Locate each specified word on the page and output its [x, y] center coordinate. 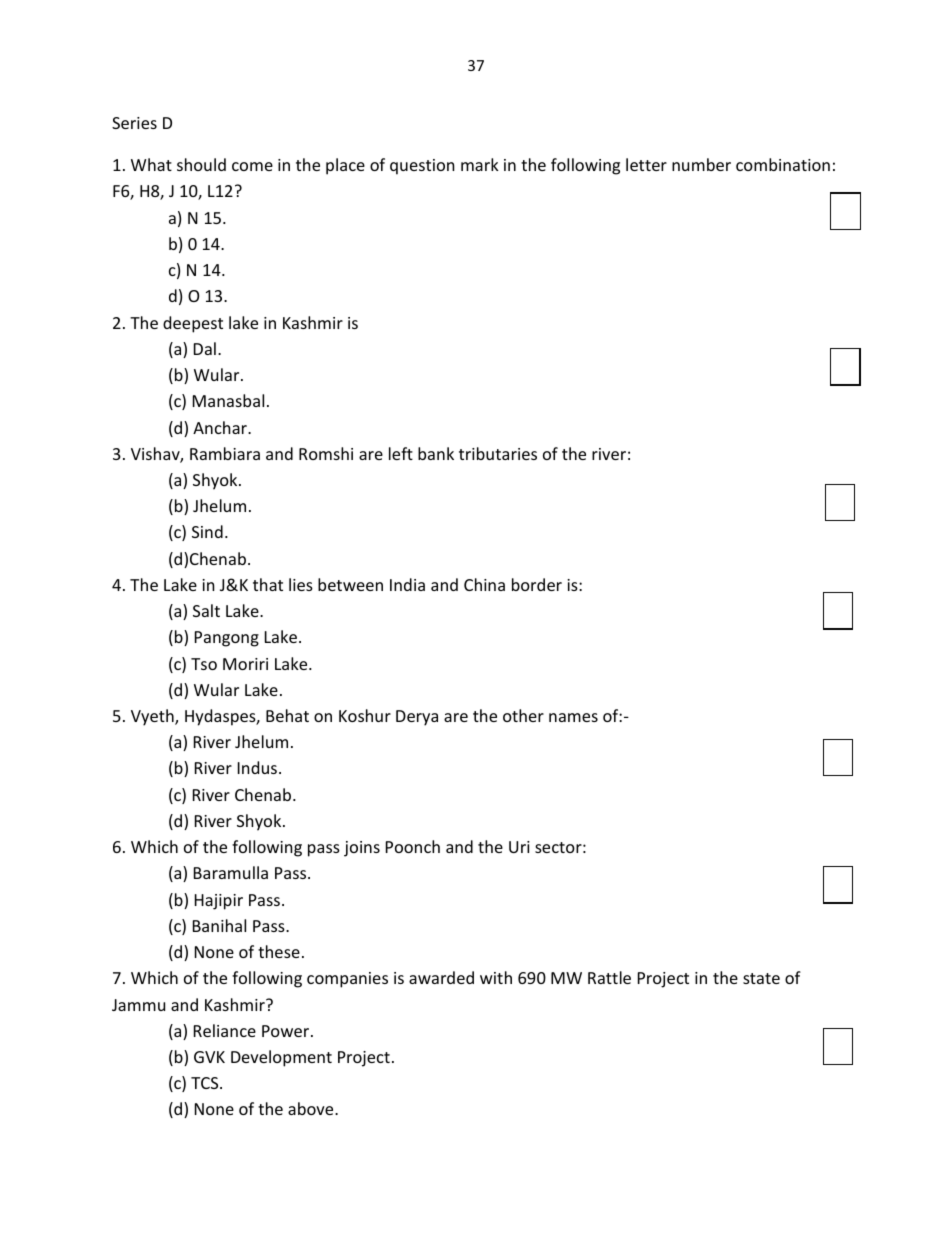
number [701, 164]
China [484, 584]
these [279, 951]
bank [436, 453]
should [201, 164]
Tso [204, 664]
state [761, 978]
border [537, 584]
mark [480, 164]
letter [646, 164]
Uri [519, 847]
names [573, 717]
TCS [206, 1083]
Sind [207, 531]
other [523, 715]
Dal [205, 348]
